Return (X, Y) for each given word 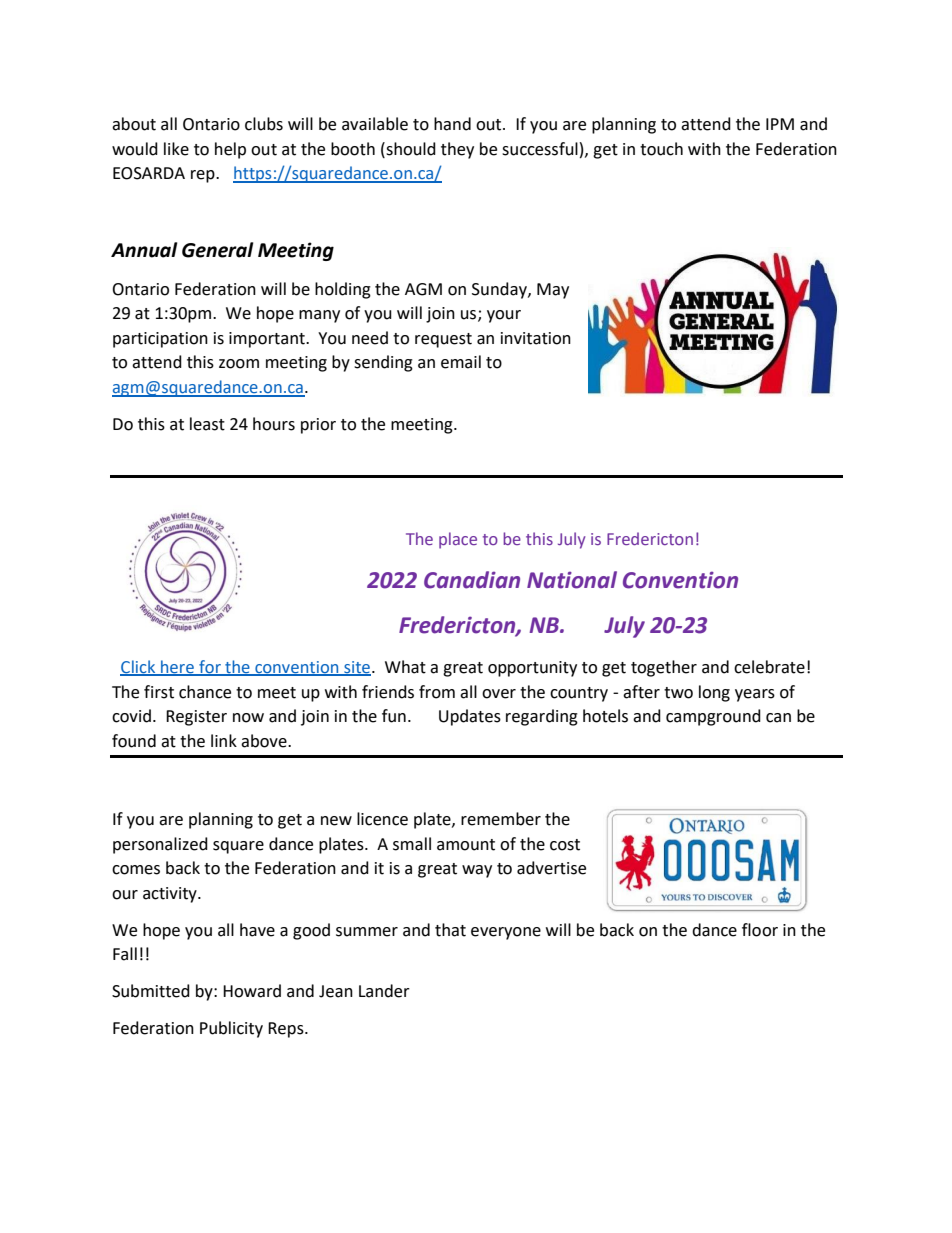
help (230, 150)
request (443, 340)
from (437, 692)
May (553, 291)
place (458, 540)
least (207, 424)
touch (661, 149)
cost (565, 845)
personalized (160, 845)
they (457, 150)
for (210, 667)
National (572, 580)
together (664, 668)
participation (160, 340)
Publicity (231, 1029)
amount (466, 845)
